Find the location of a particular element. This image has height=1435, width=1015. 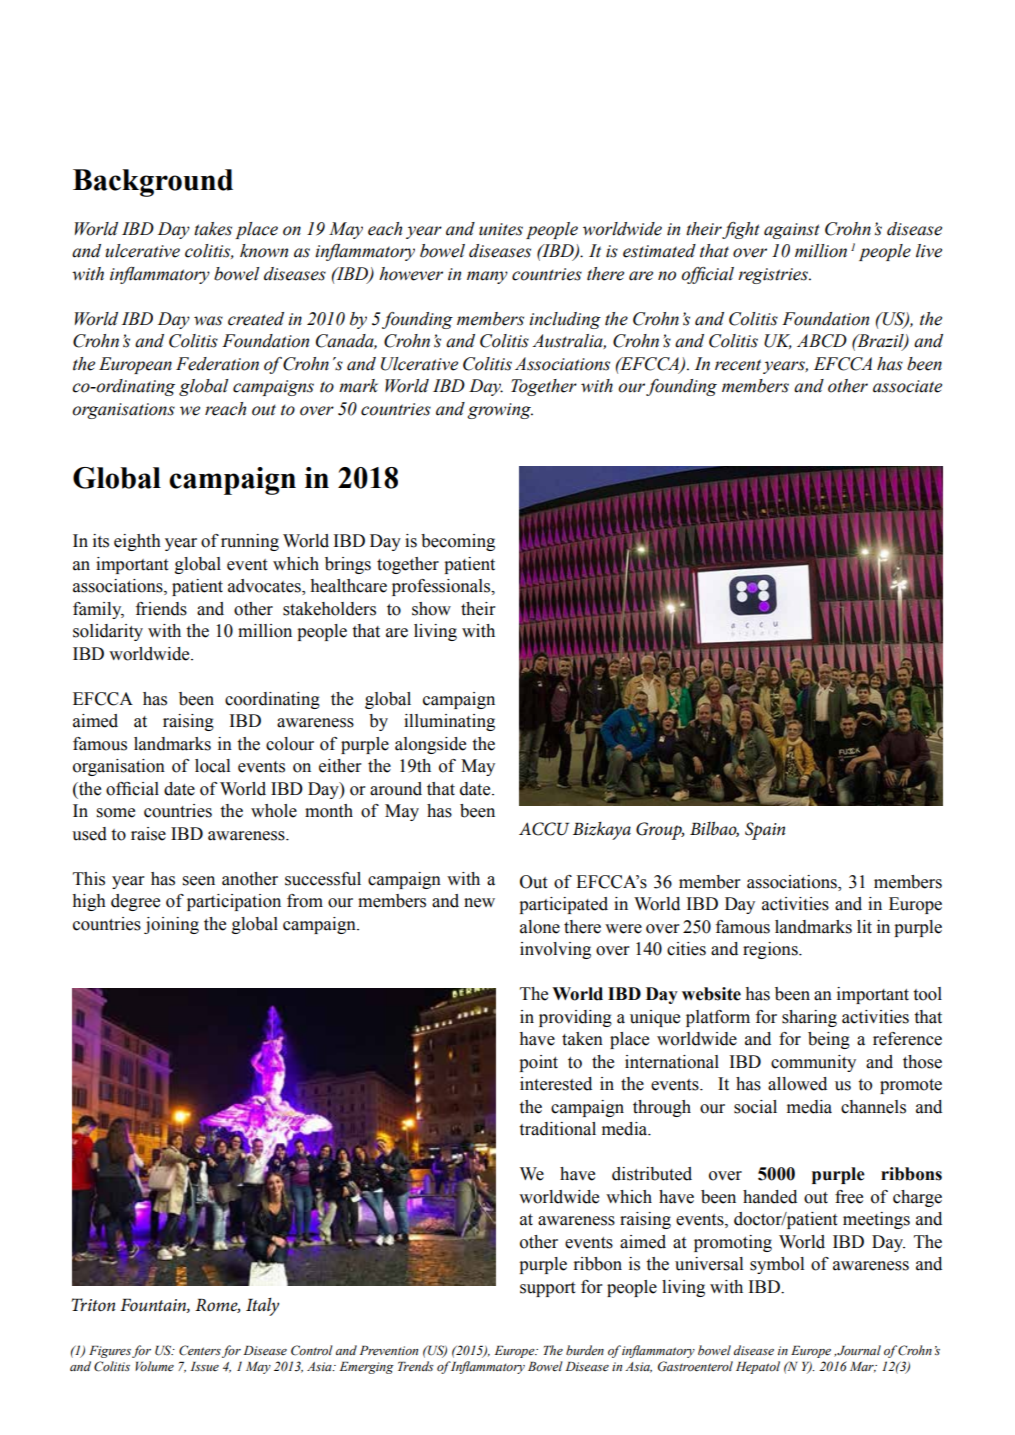

associate is located at coordinates (907, 386).
